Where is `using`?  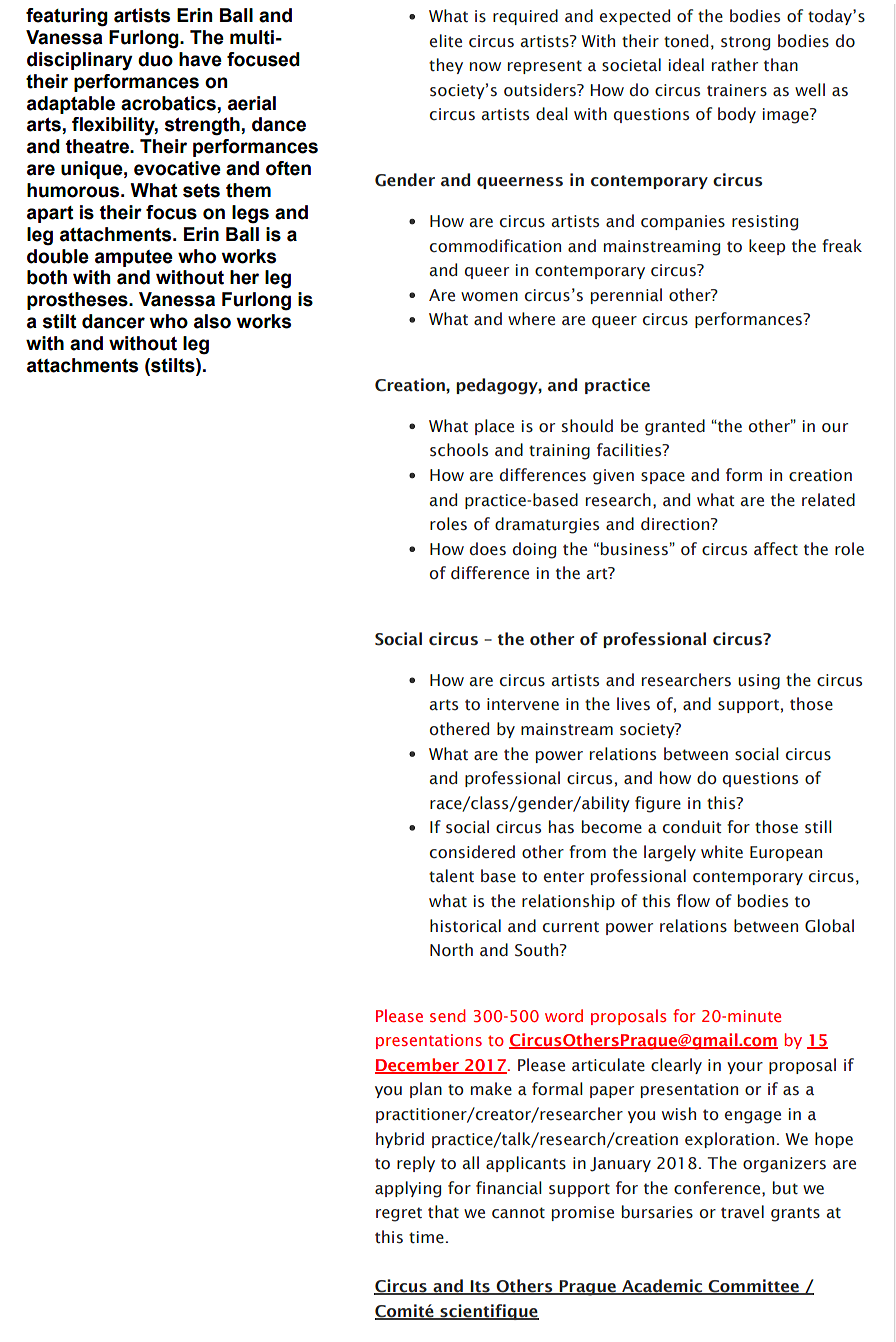 using is located at coordinates (759, 682).
